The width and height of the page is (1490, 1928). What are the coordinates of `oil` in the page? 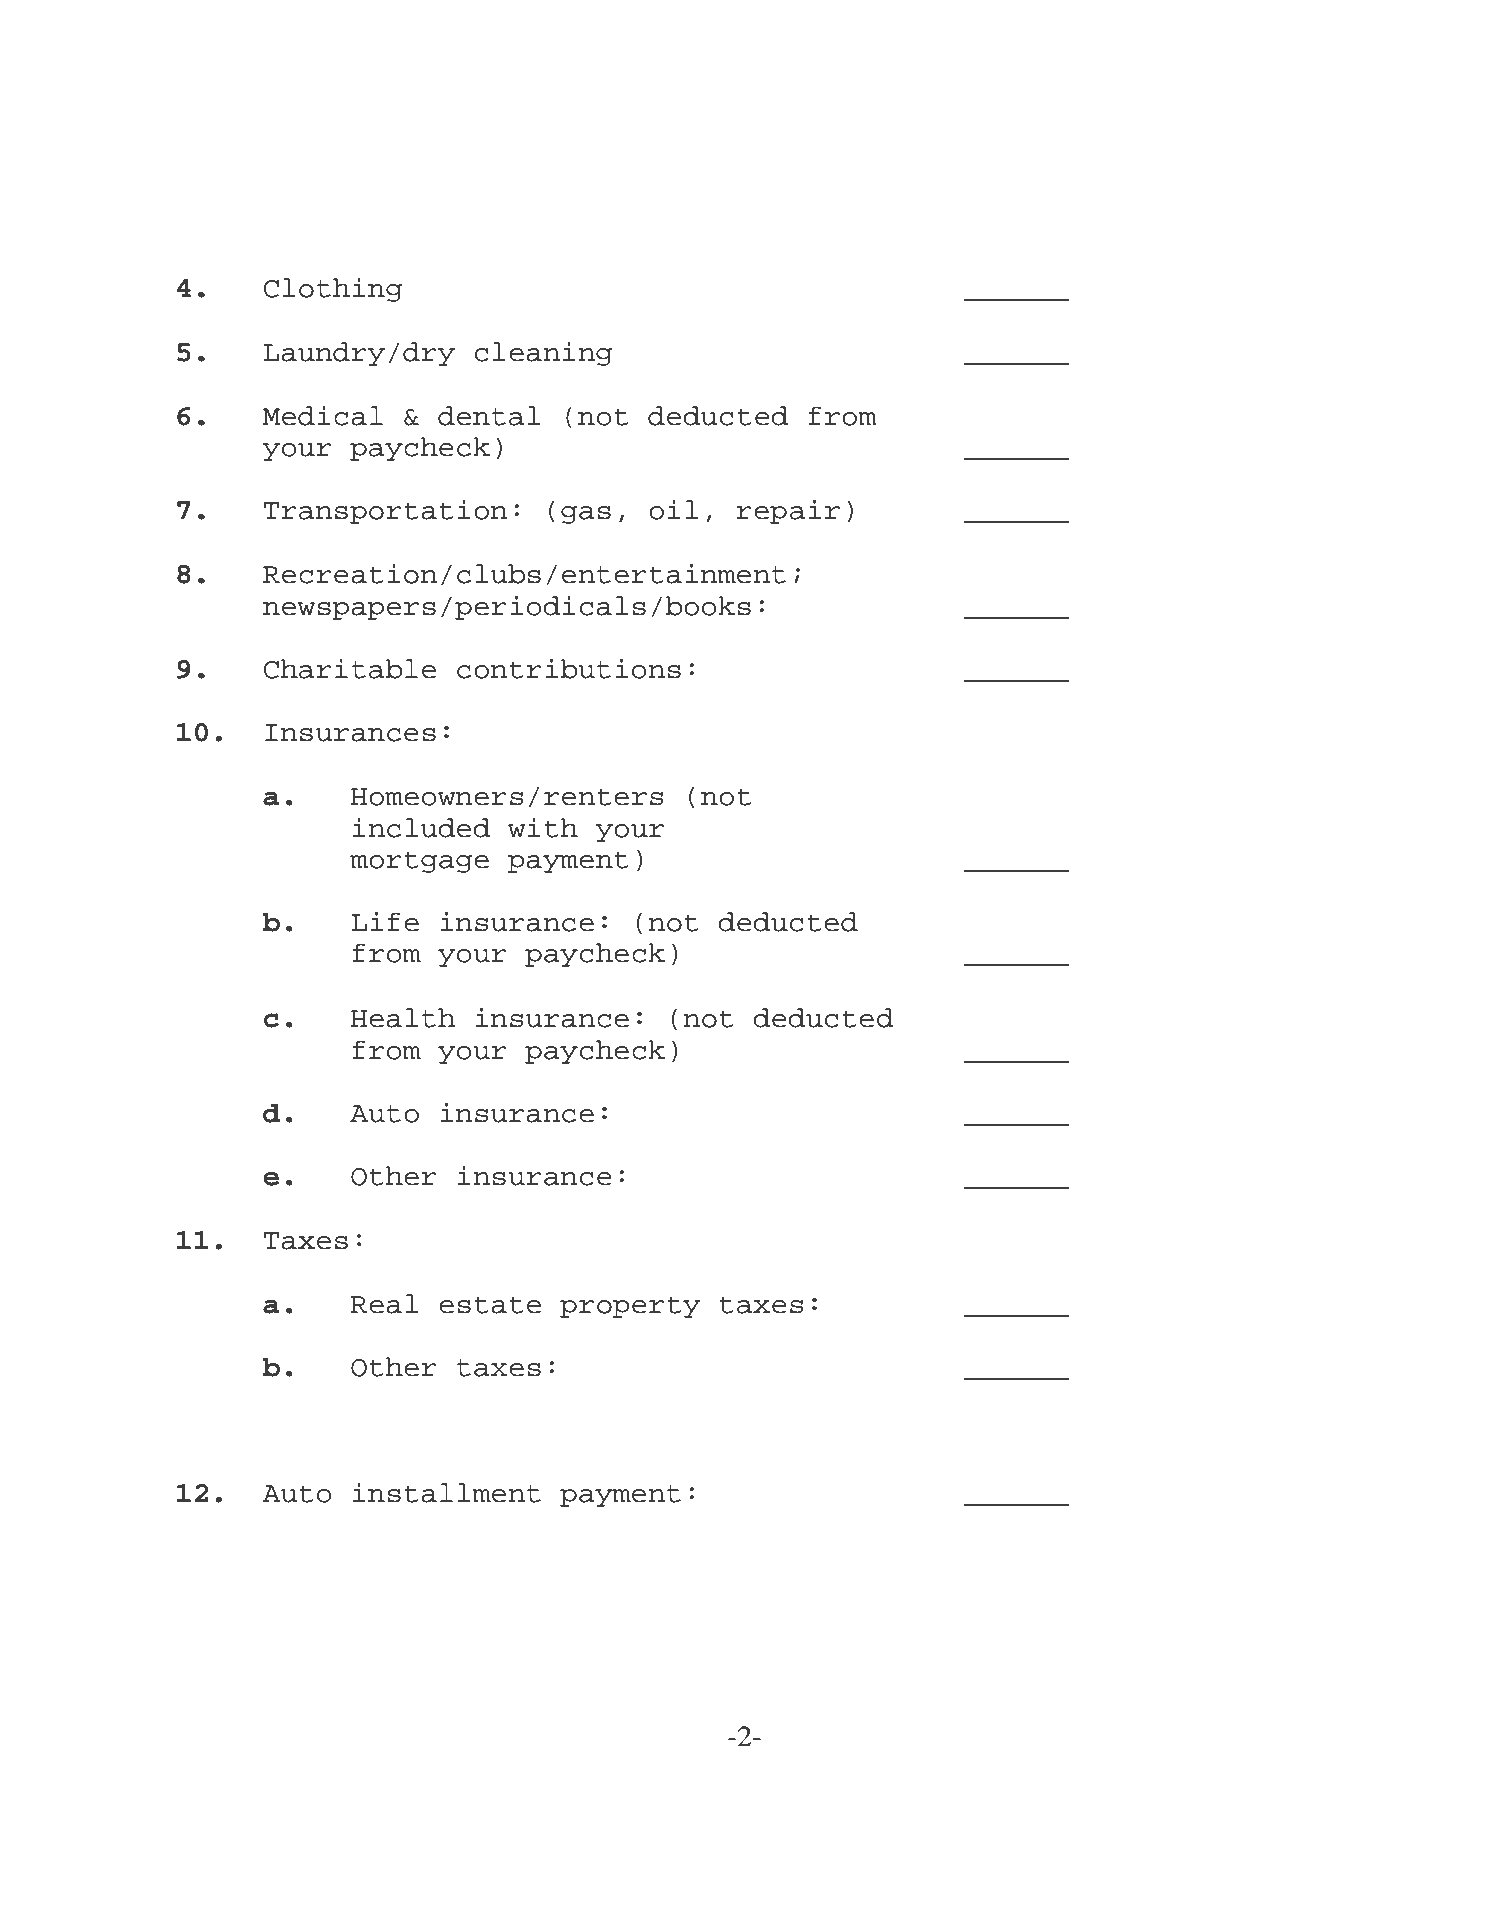 It's located at (673, 509).
